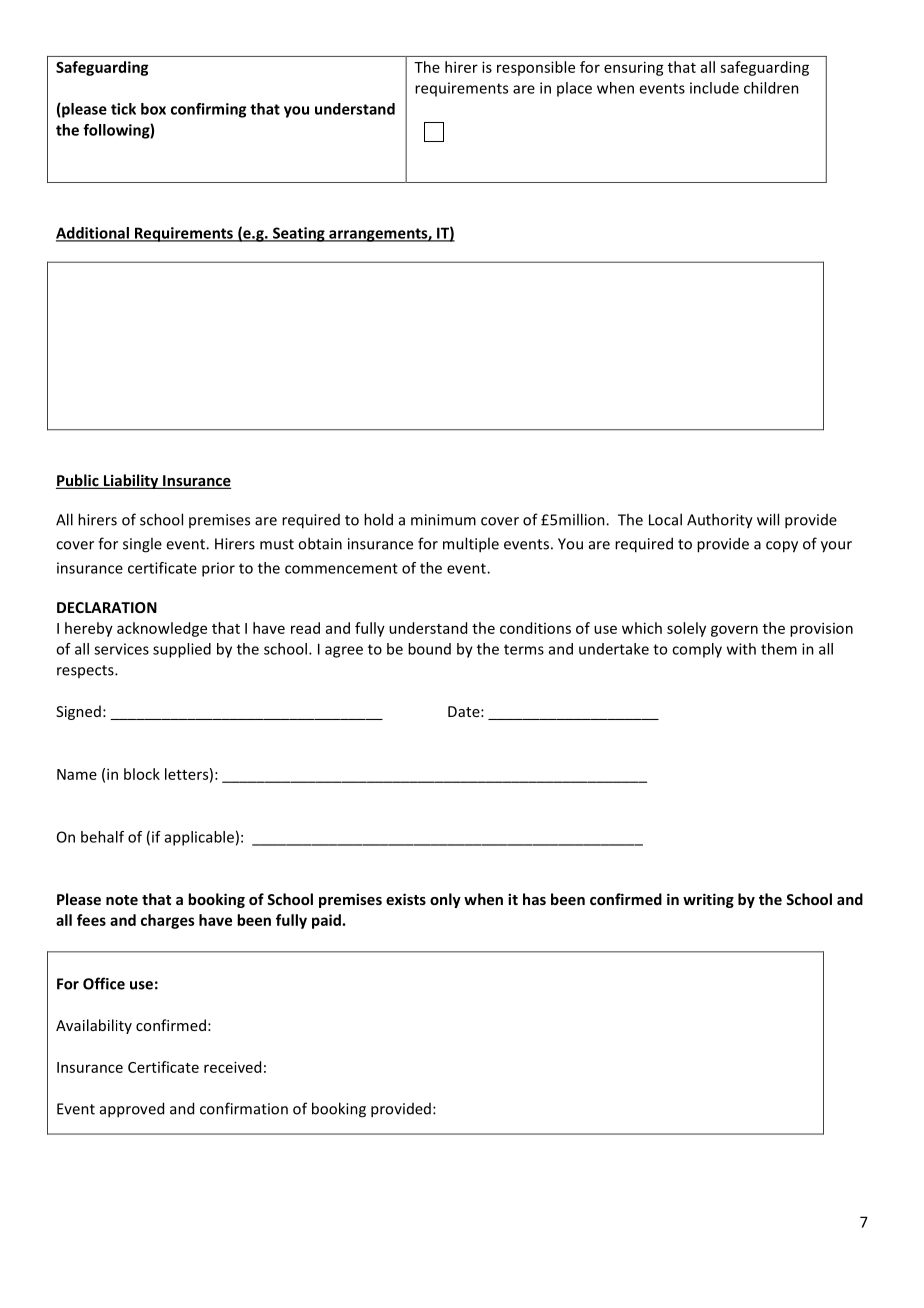 Image resolution: width=924 pixels, height=1308 pixels. Describe the element at coordinates (471, 545) in the document. I see `multiple` at that location.
